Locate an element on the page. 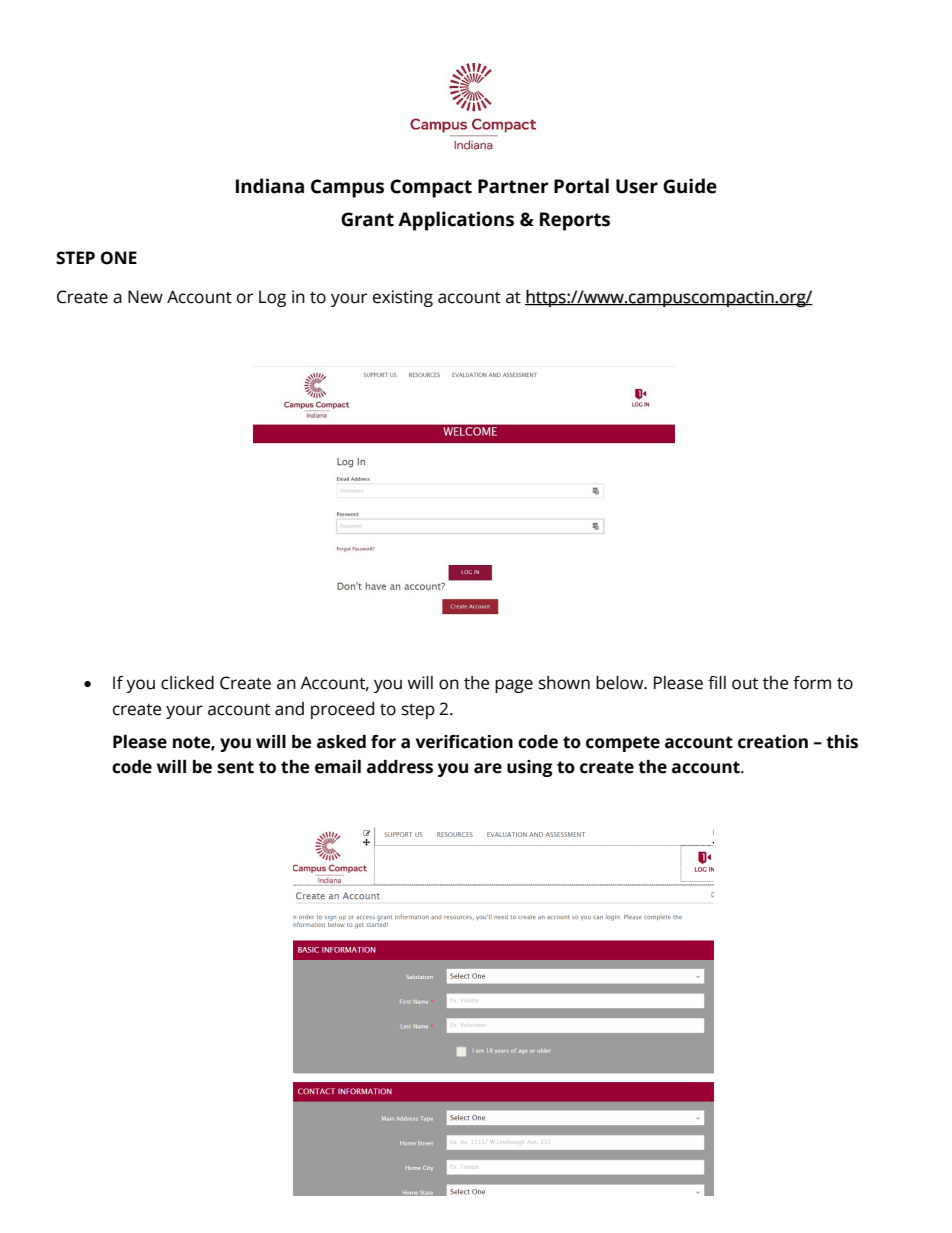 This page has height=1233, width=952. Guide is located at coordinates (690, 186).
